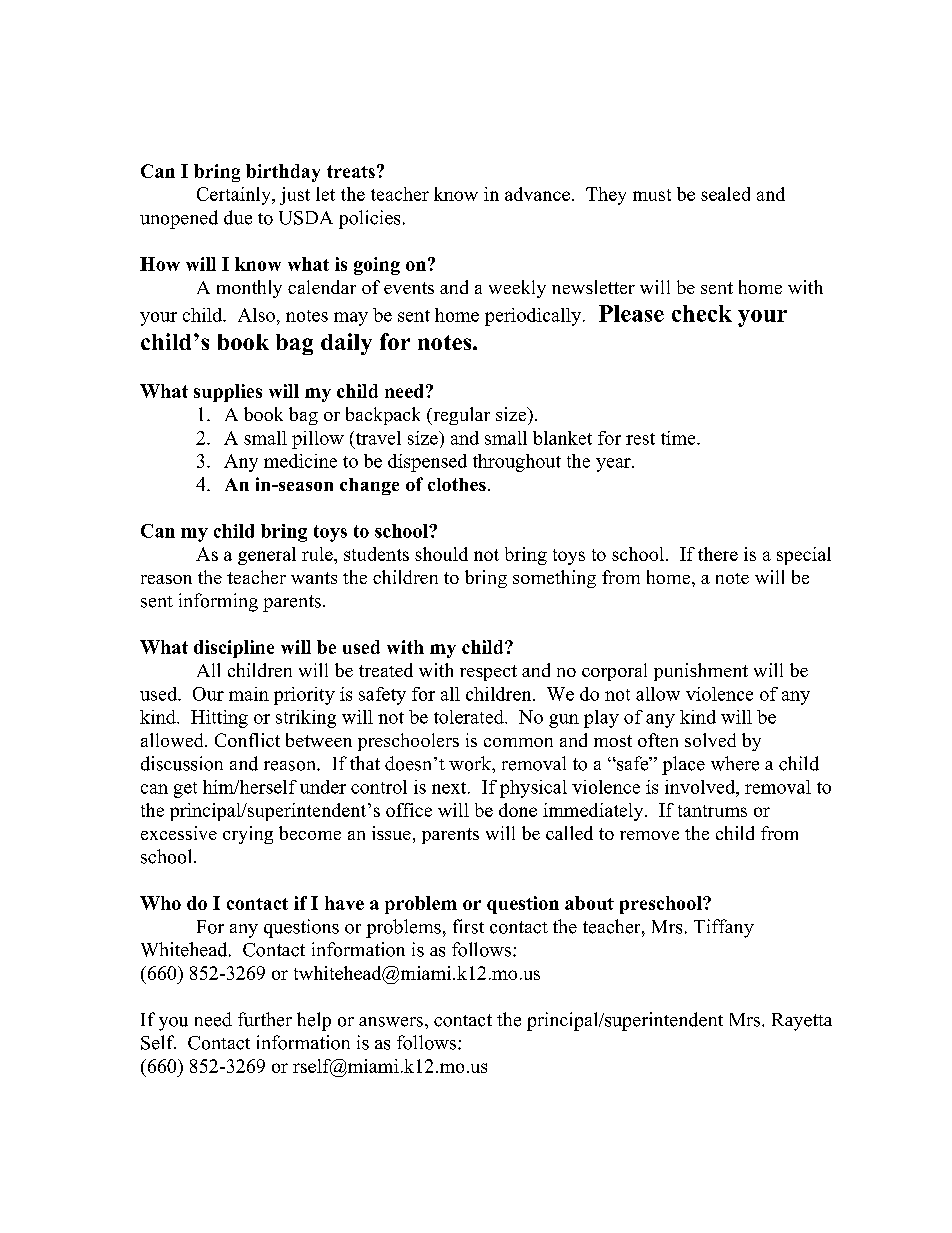 The image size is (952, 1233). What do you see at coordinates (679, 438) in the page?
I see `time` at bounding box center [679, 438].
